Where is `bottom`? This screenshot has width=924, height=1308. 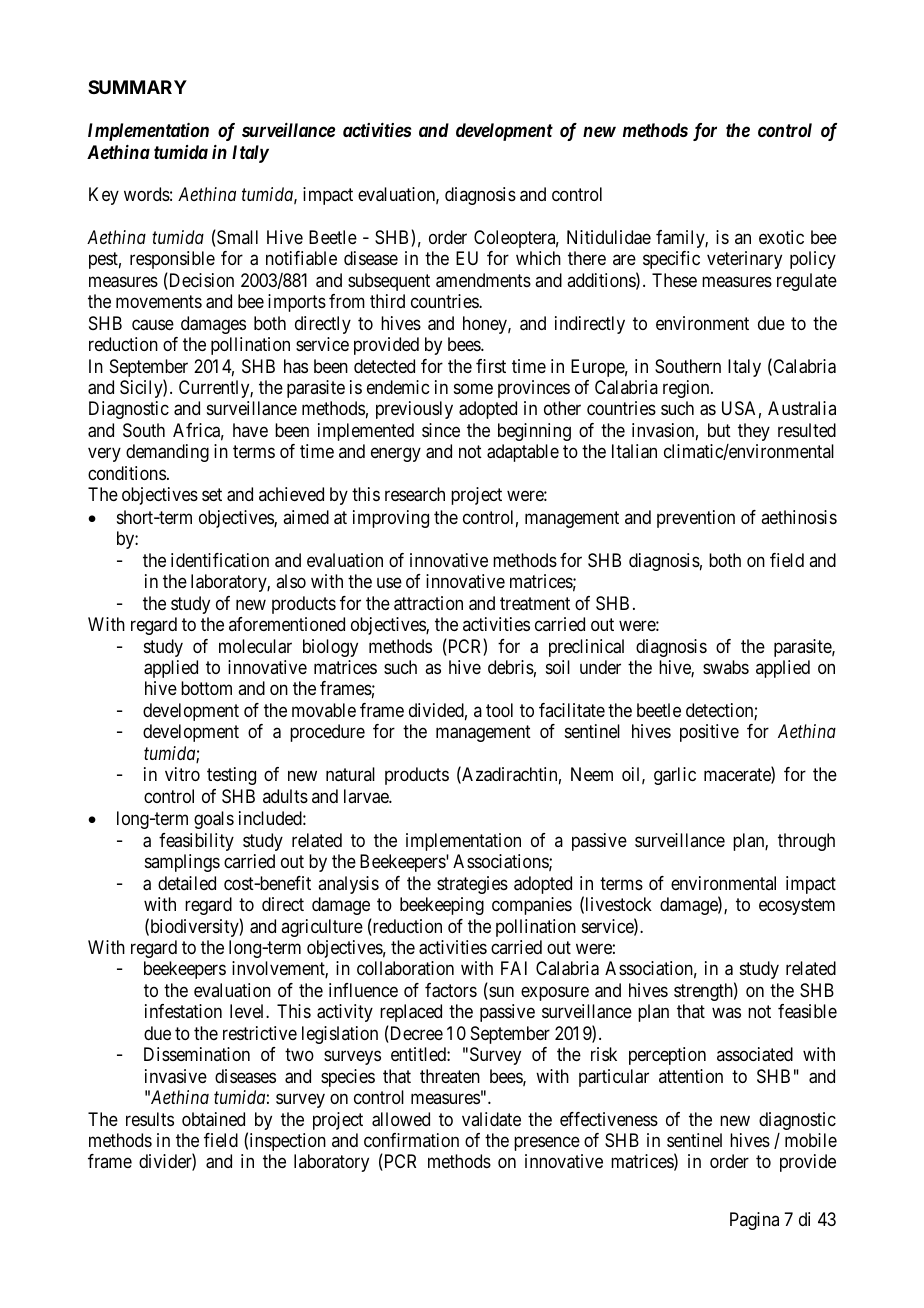
bottom is located at coordinates (206, 688).
